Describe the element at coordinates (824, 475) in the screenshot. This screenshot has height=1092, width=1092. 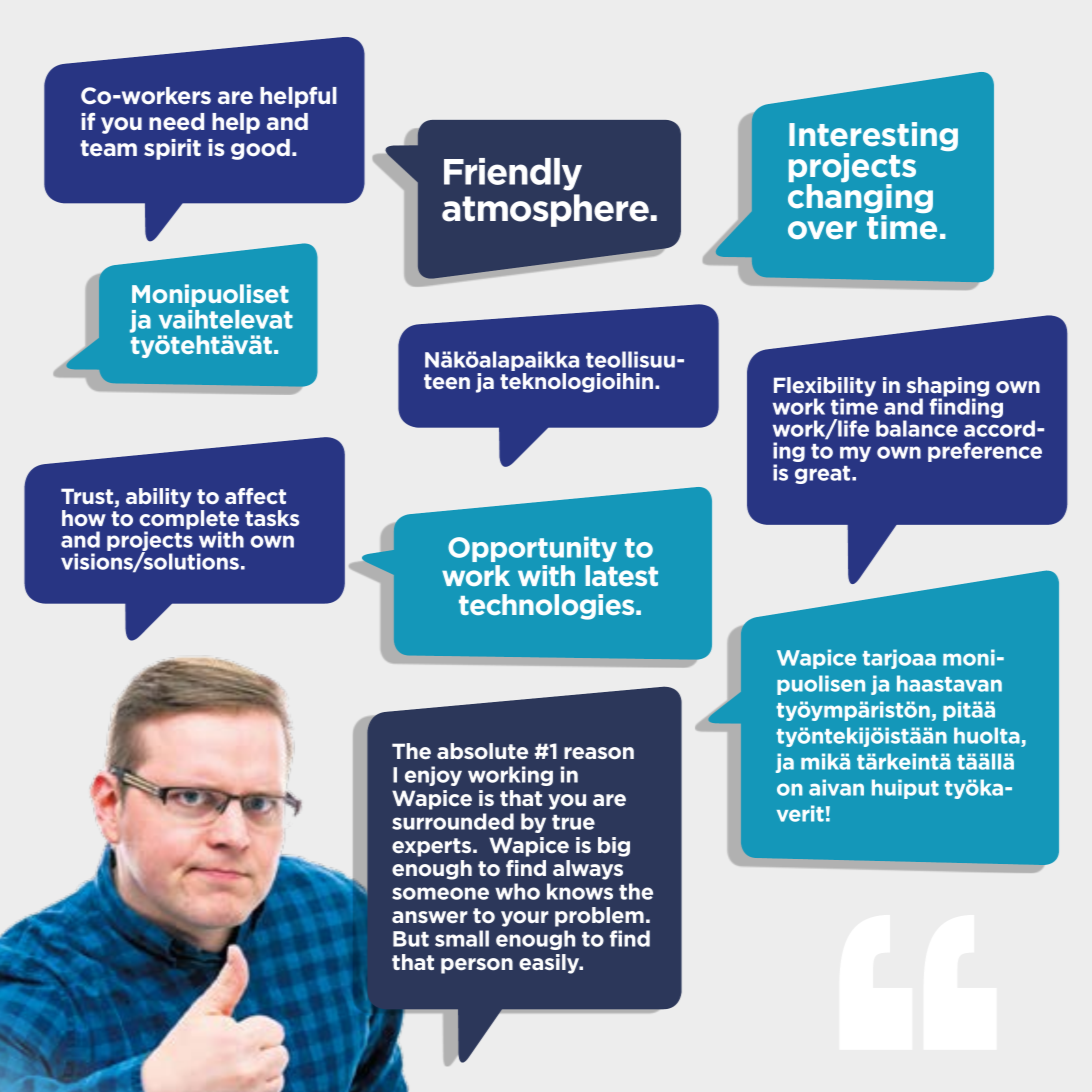
I see `great` at that location.
